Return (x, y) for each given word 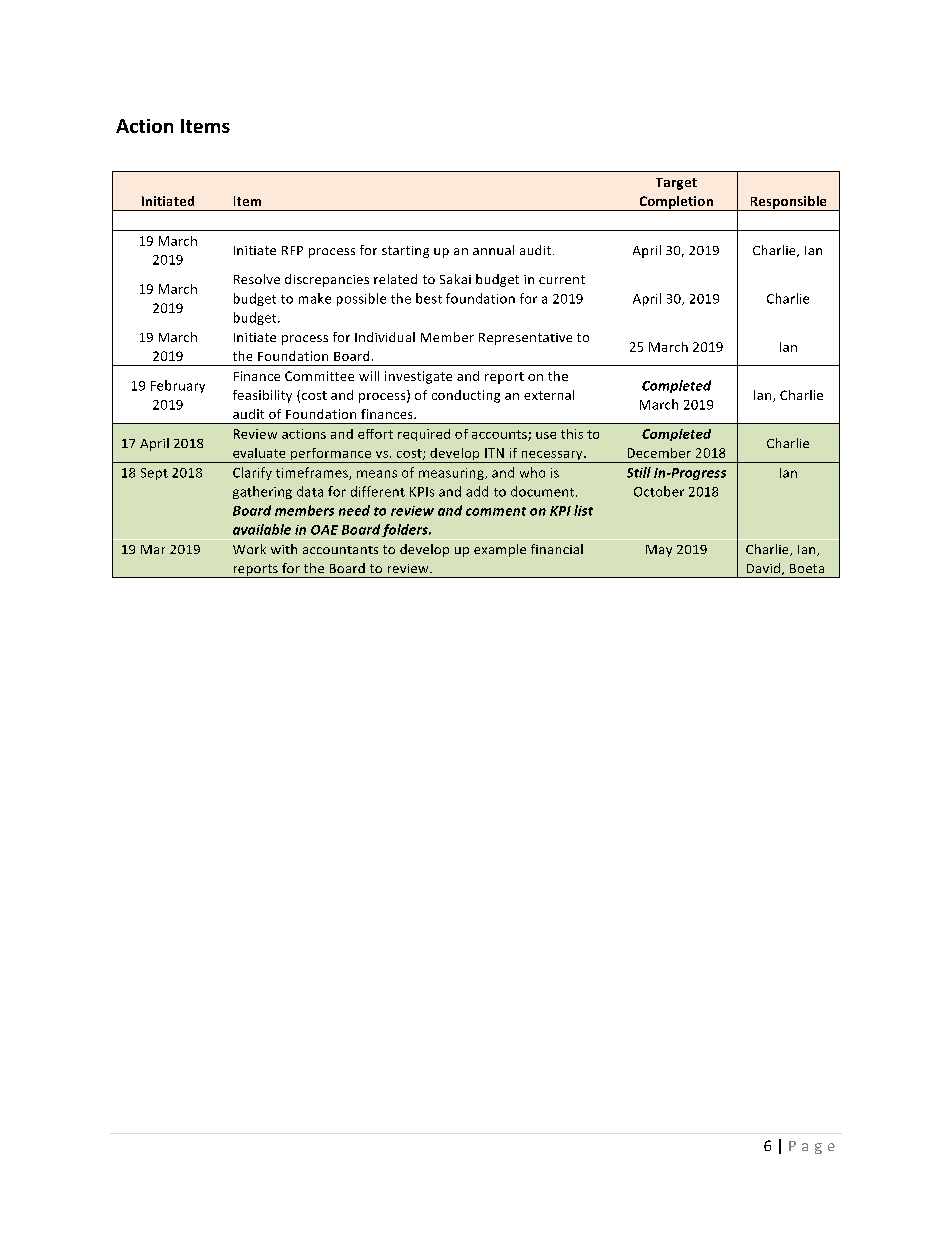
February (178, 386)
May (659, 551)
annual (493, 250)
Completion (676, 203)
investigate (418, 377)
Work (249, 549)
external (549, 395)
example (500, 550)
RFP (292, 250)
